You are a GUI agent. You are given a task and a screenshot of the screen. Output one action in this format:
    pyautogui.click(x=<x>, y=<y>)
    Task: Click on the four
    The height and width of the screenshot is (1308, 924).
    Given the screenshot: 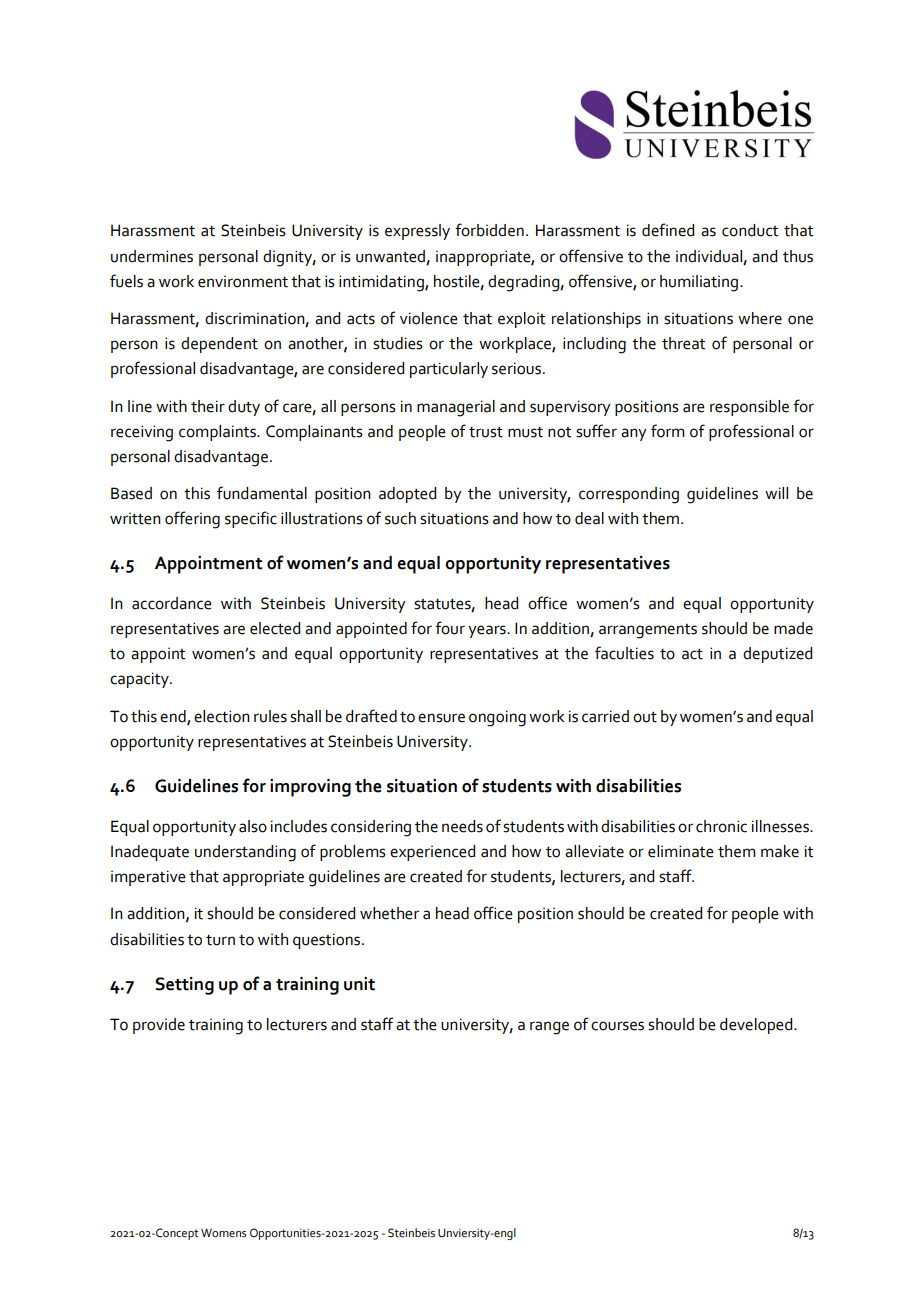 What is the action you would take?
    pyautogui.click(x=450, y=628)
